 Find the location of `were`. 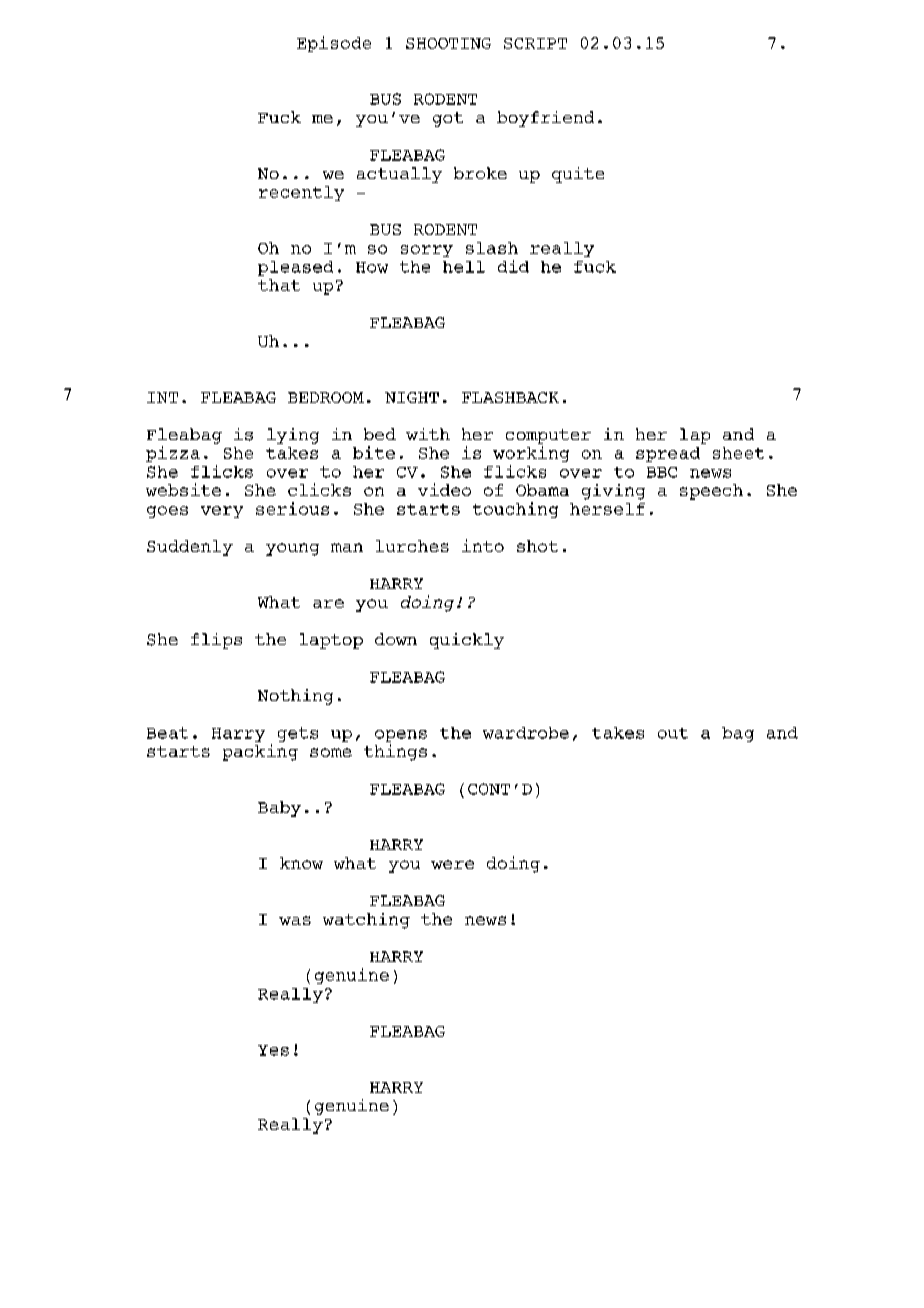

were is located at coordinates (452, 864).
